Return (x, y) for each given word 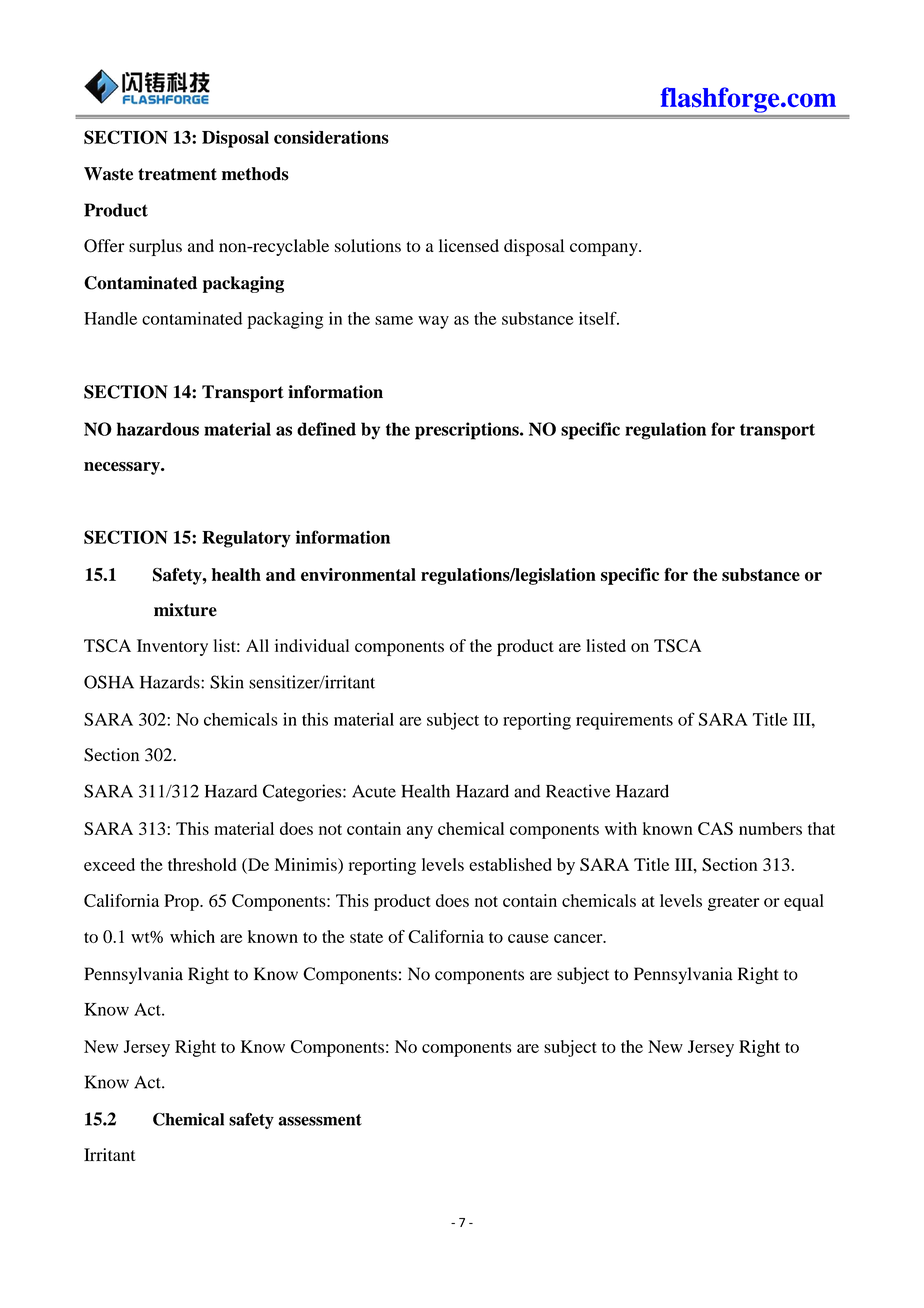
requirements (624, 721)
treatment (177, 174)
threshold (202, 864)
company (605, 249)
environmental (358, 574)
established (510, 864)
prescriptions (468, 431)
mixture (185, 610)
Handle (110, 318)
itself (599, 318)
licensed (469, 245)
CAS (715, 828)
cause (528, 938)
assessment (320, 1120)
